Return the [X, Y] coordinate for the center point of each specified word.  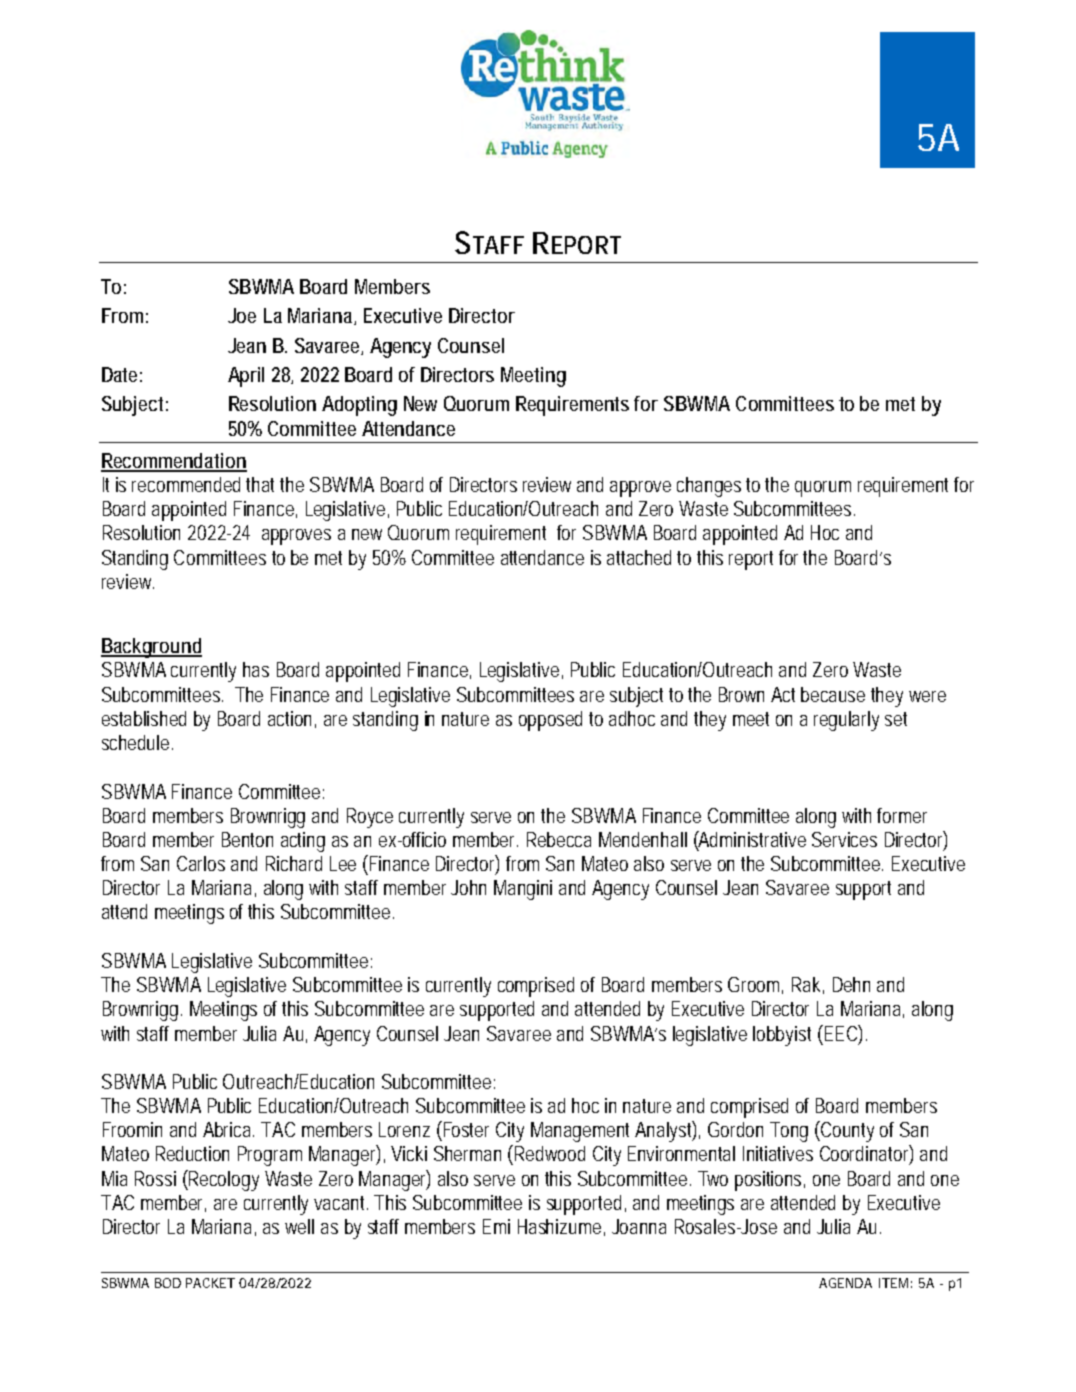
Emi [496, 1226]
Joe [242, 315]
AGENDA [845, 1283]
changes [709, 487]
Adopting [359, 406]
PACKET [210, 1283]
